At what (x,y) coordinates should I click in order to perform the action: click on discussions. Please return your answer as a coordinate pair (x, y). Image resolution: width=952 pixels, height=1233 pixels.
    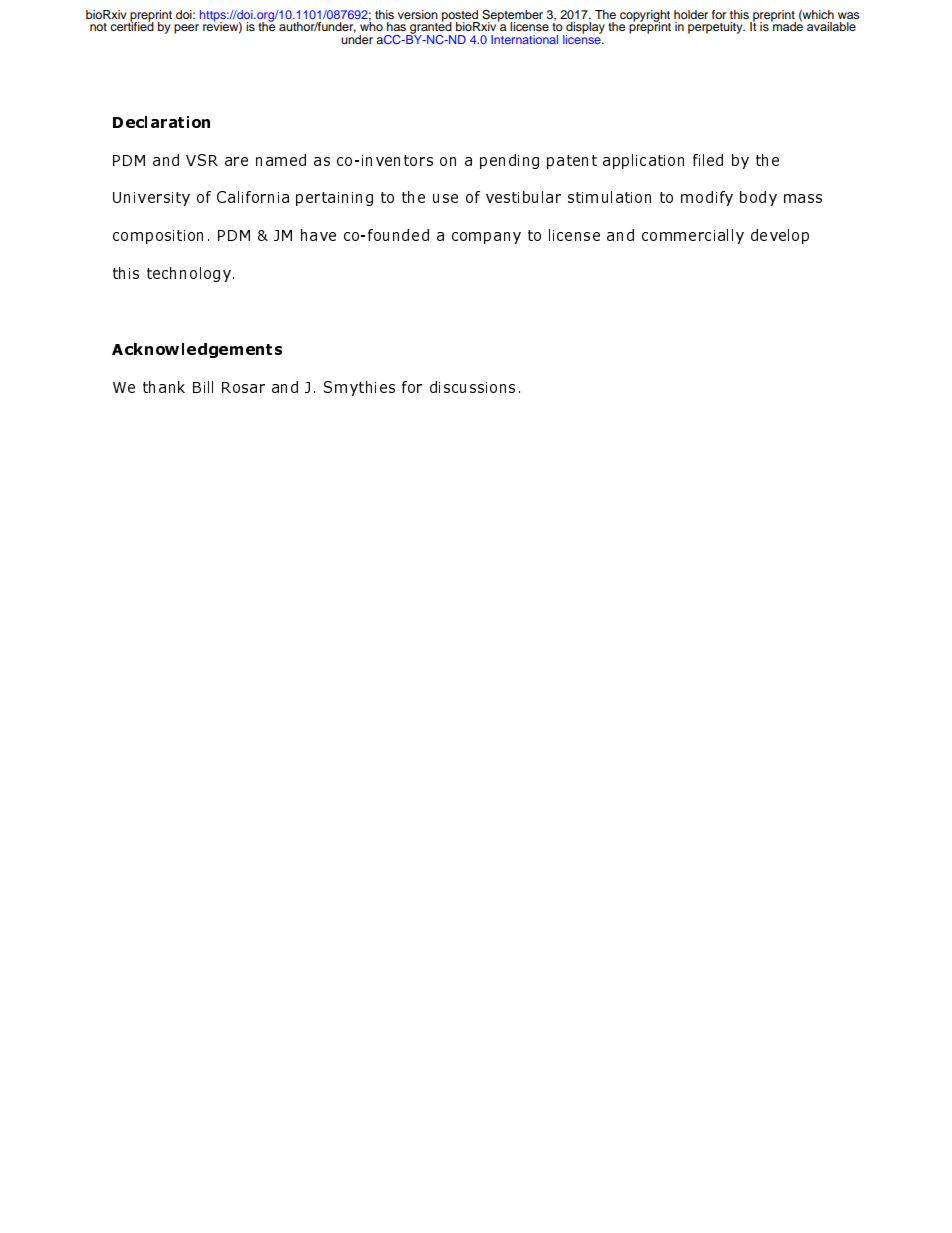
    Looking at the image, I should click on (472, 387).
